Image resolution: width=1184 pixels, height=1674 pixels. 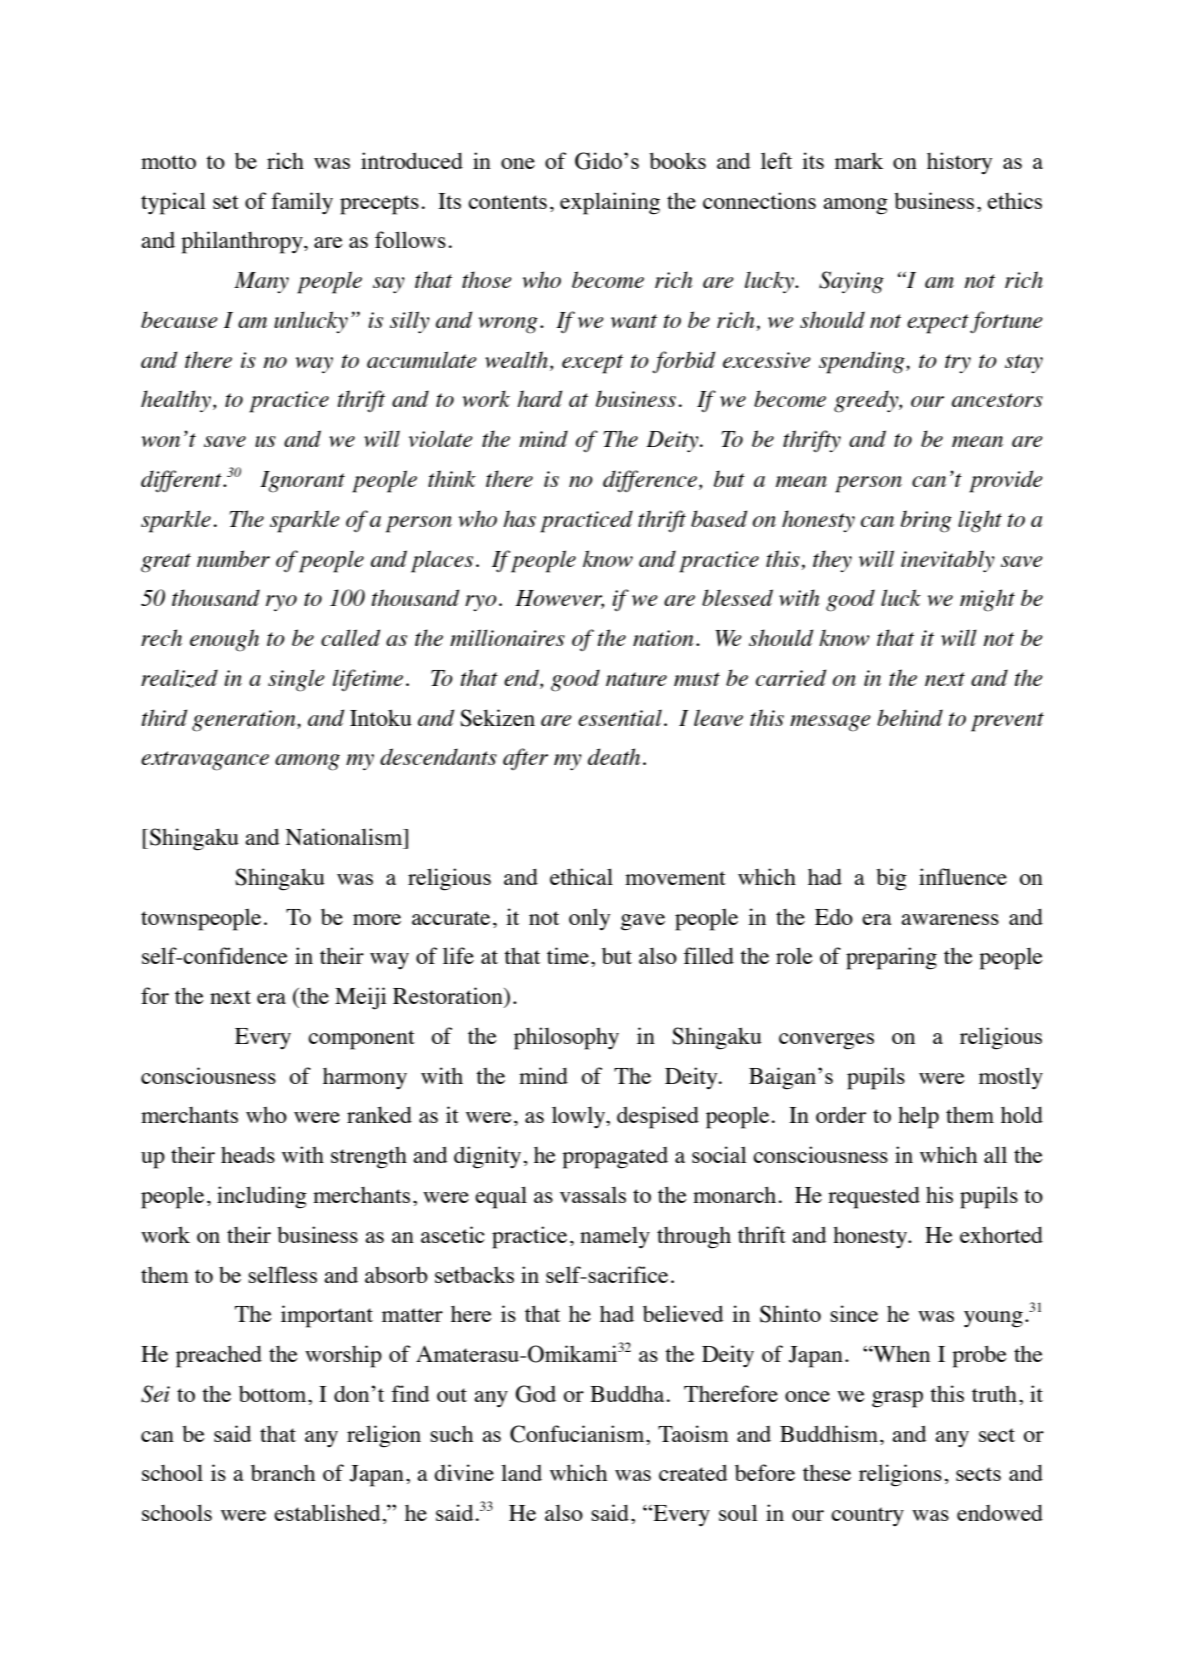 What do you see at coordinates (302, 203) in the image?
I see `family` at bounding box center [302, 203].
